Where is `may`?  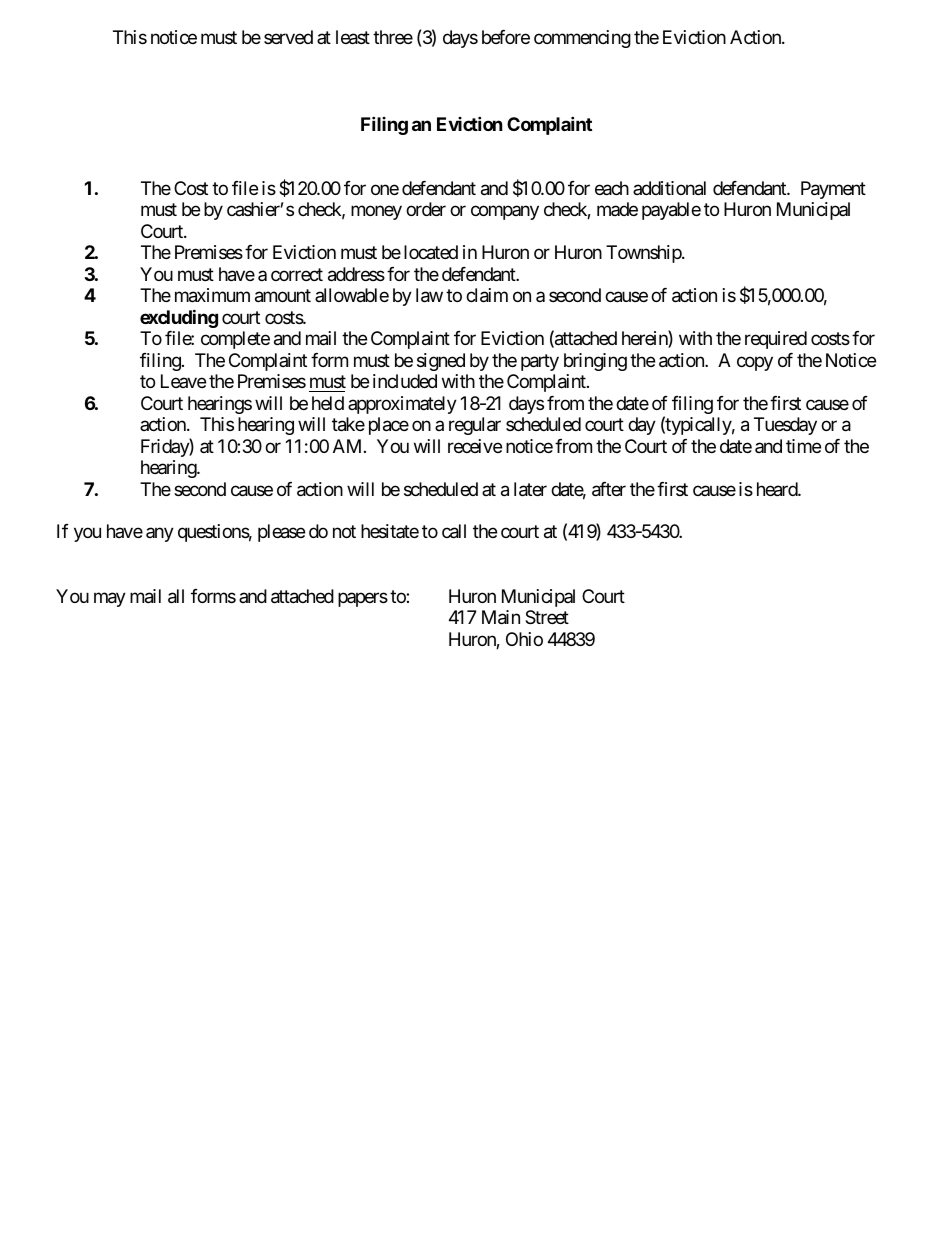 may is located at coordinates (110, 599).
